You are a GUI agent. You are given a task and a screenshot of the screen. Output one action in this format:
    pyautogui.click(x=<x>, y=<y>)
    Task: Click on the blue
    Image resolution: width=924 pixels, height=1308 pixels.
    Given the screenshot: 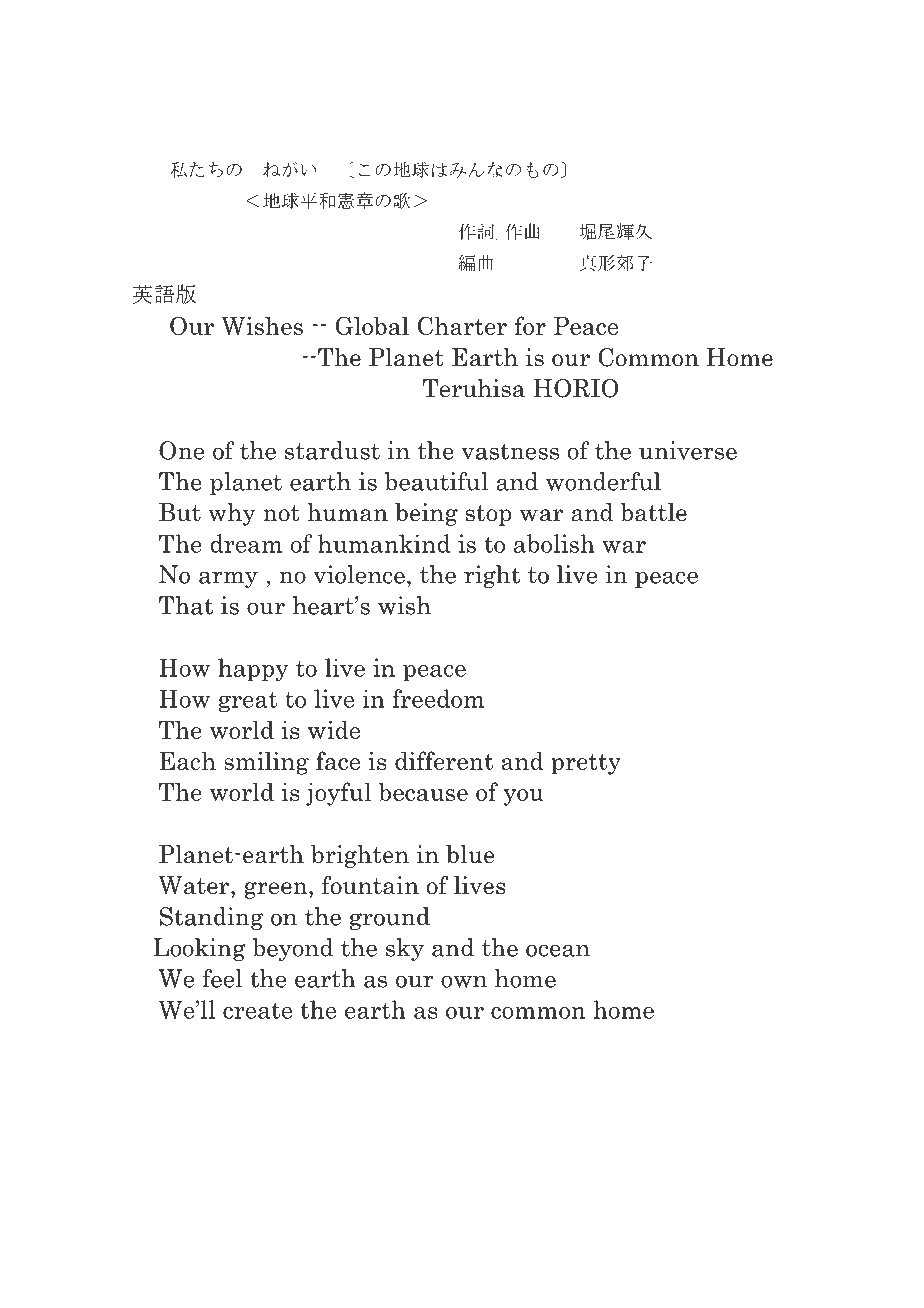 What is the action you would take?
    pyautogui.click(x=470, y=854)
